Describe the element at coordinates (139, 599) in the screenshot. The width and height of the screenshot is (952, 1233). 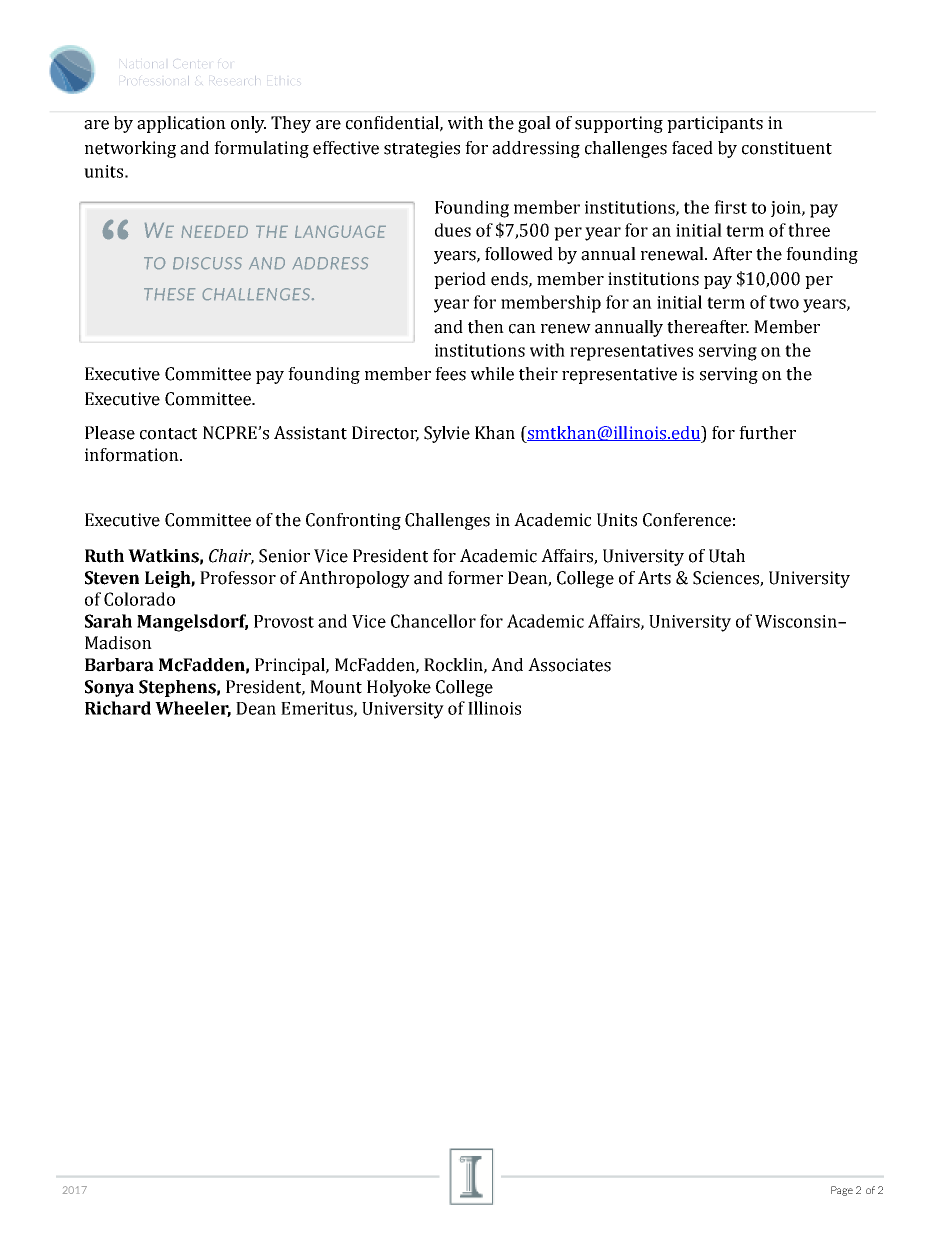
I see `Colorado` at that location.
